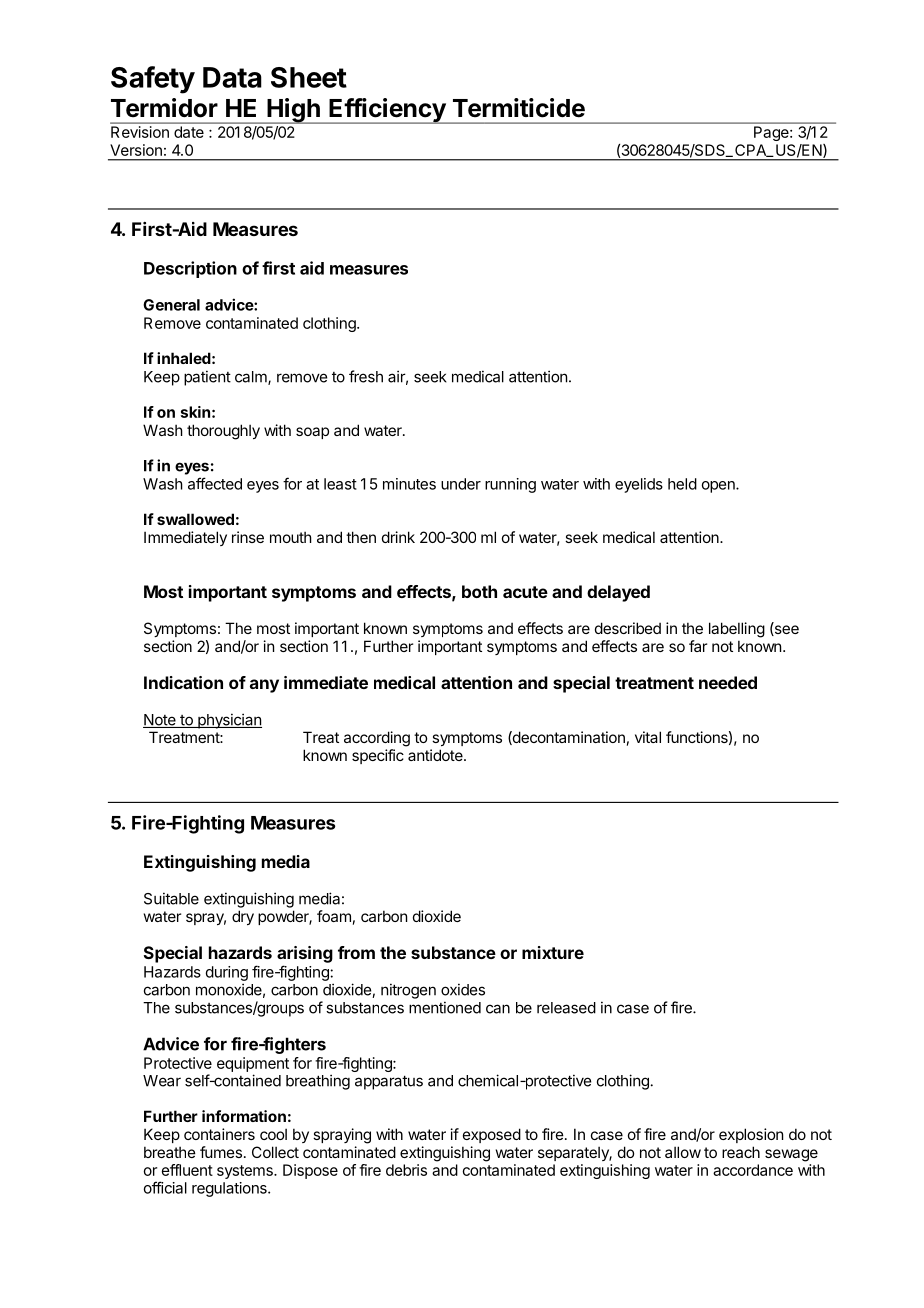  Describe the element at coordinates (183, 682) in the screenshot. I see `Indication` at that location.
